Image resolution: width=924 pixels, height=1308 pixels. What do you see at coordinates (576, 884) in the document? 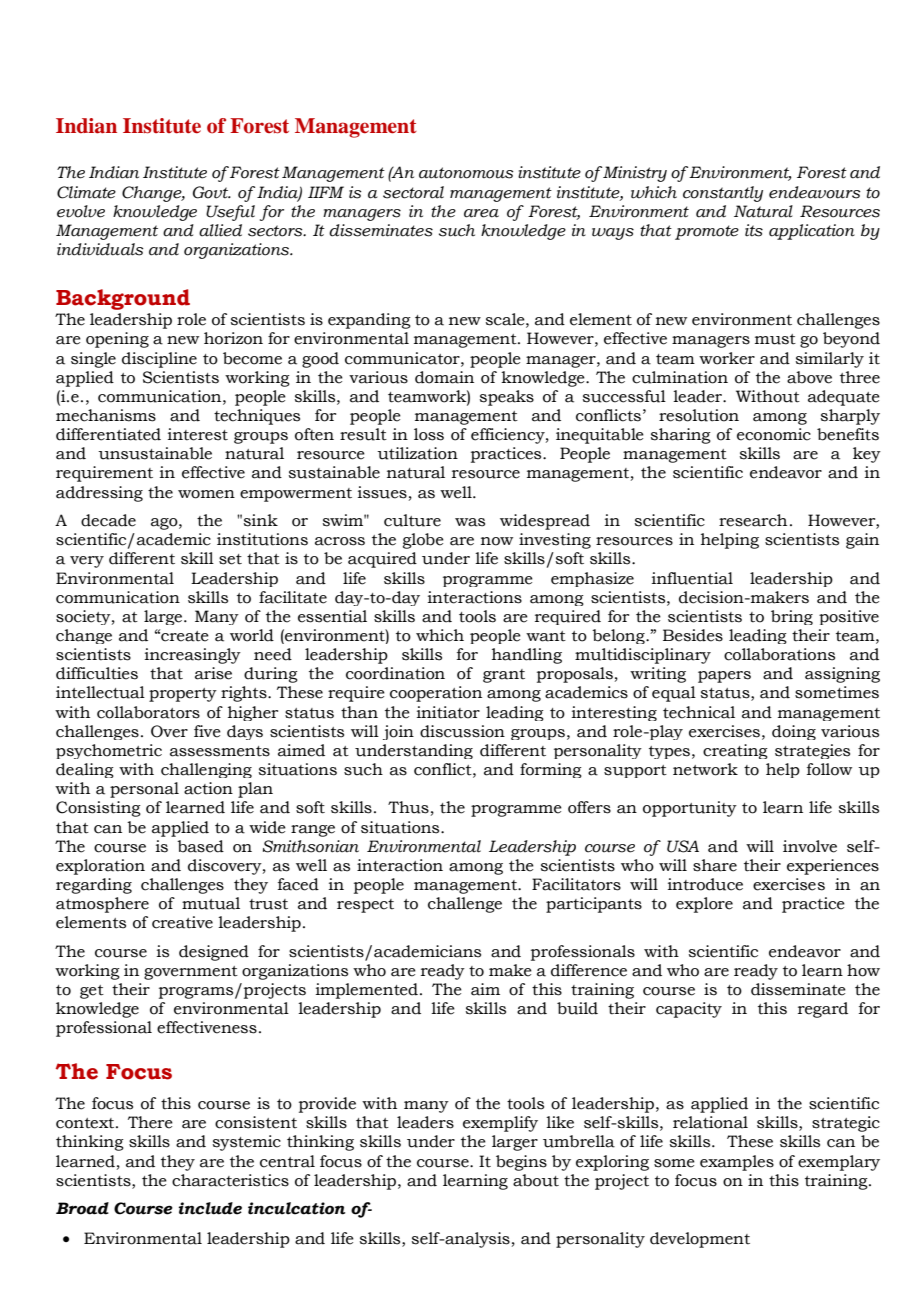
I see `Facilitators` at bounding box center [576, 884].
